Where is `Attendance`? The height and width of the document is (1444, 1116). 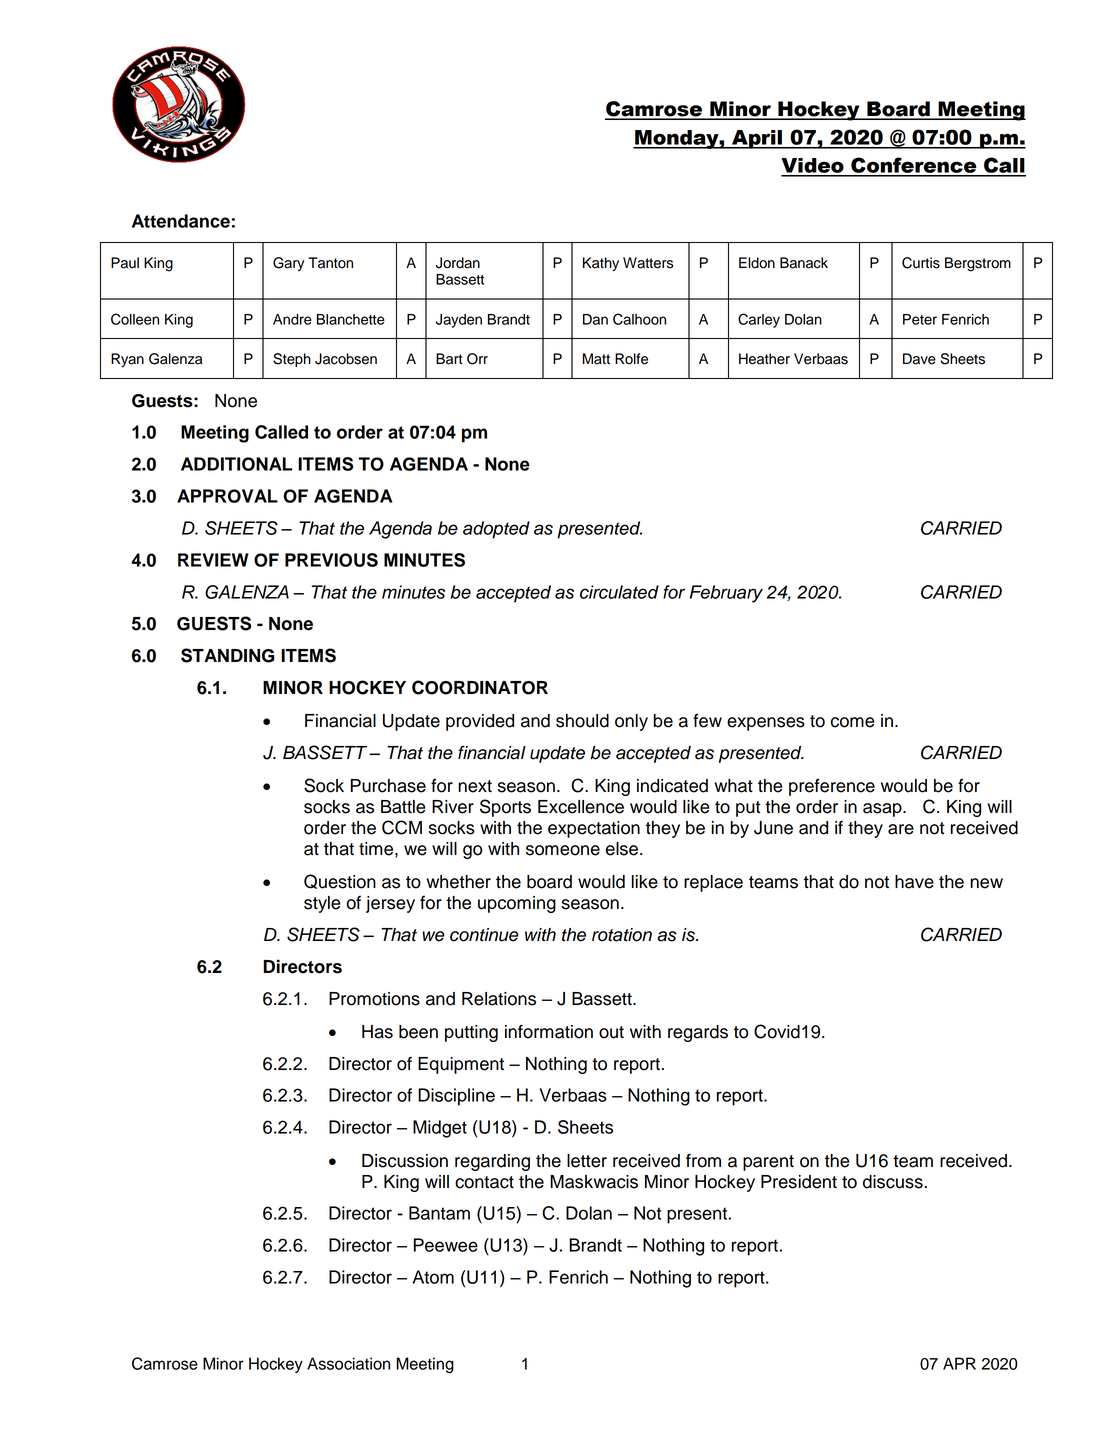
Attendance is located at coordinates (181, 221).
